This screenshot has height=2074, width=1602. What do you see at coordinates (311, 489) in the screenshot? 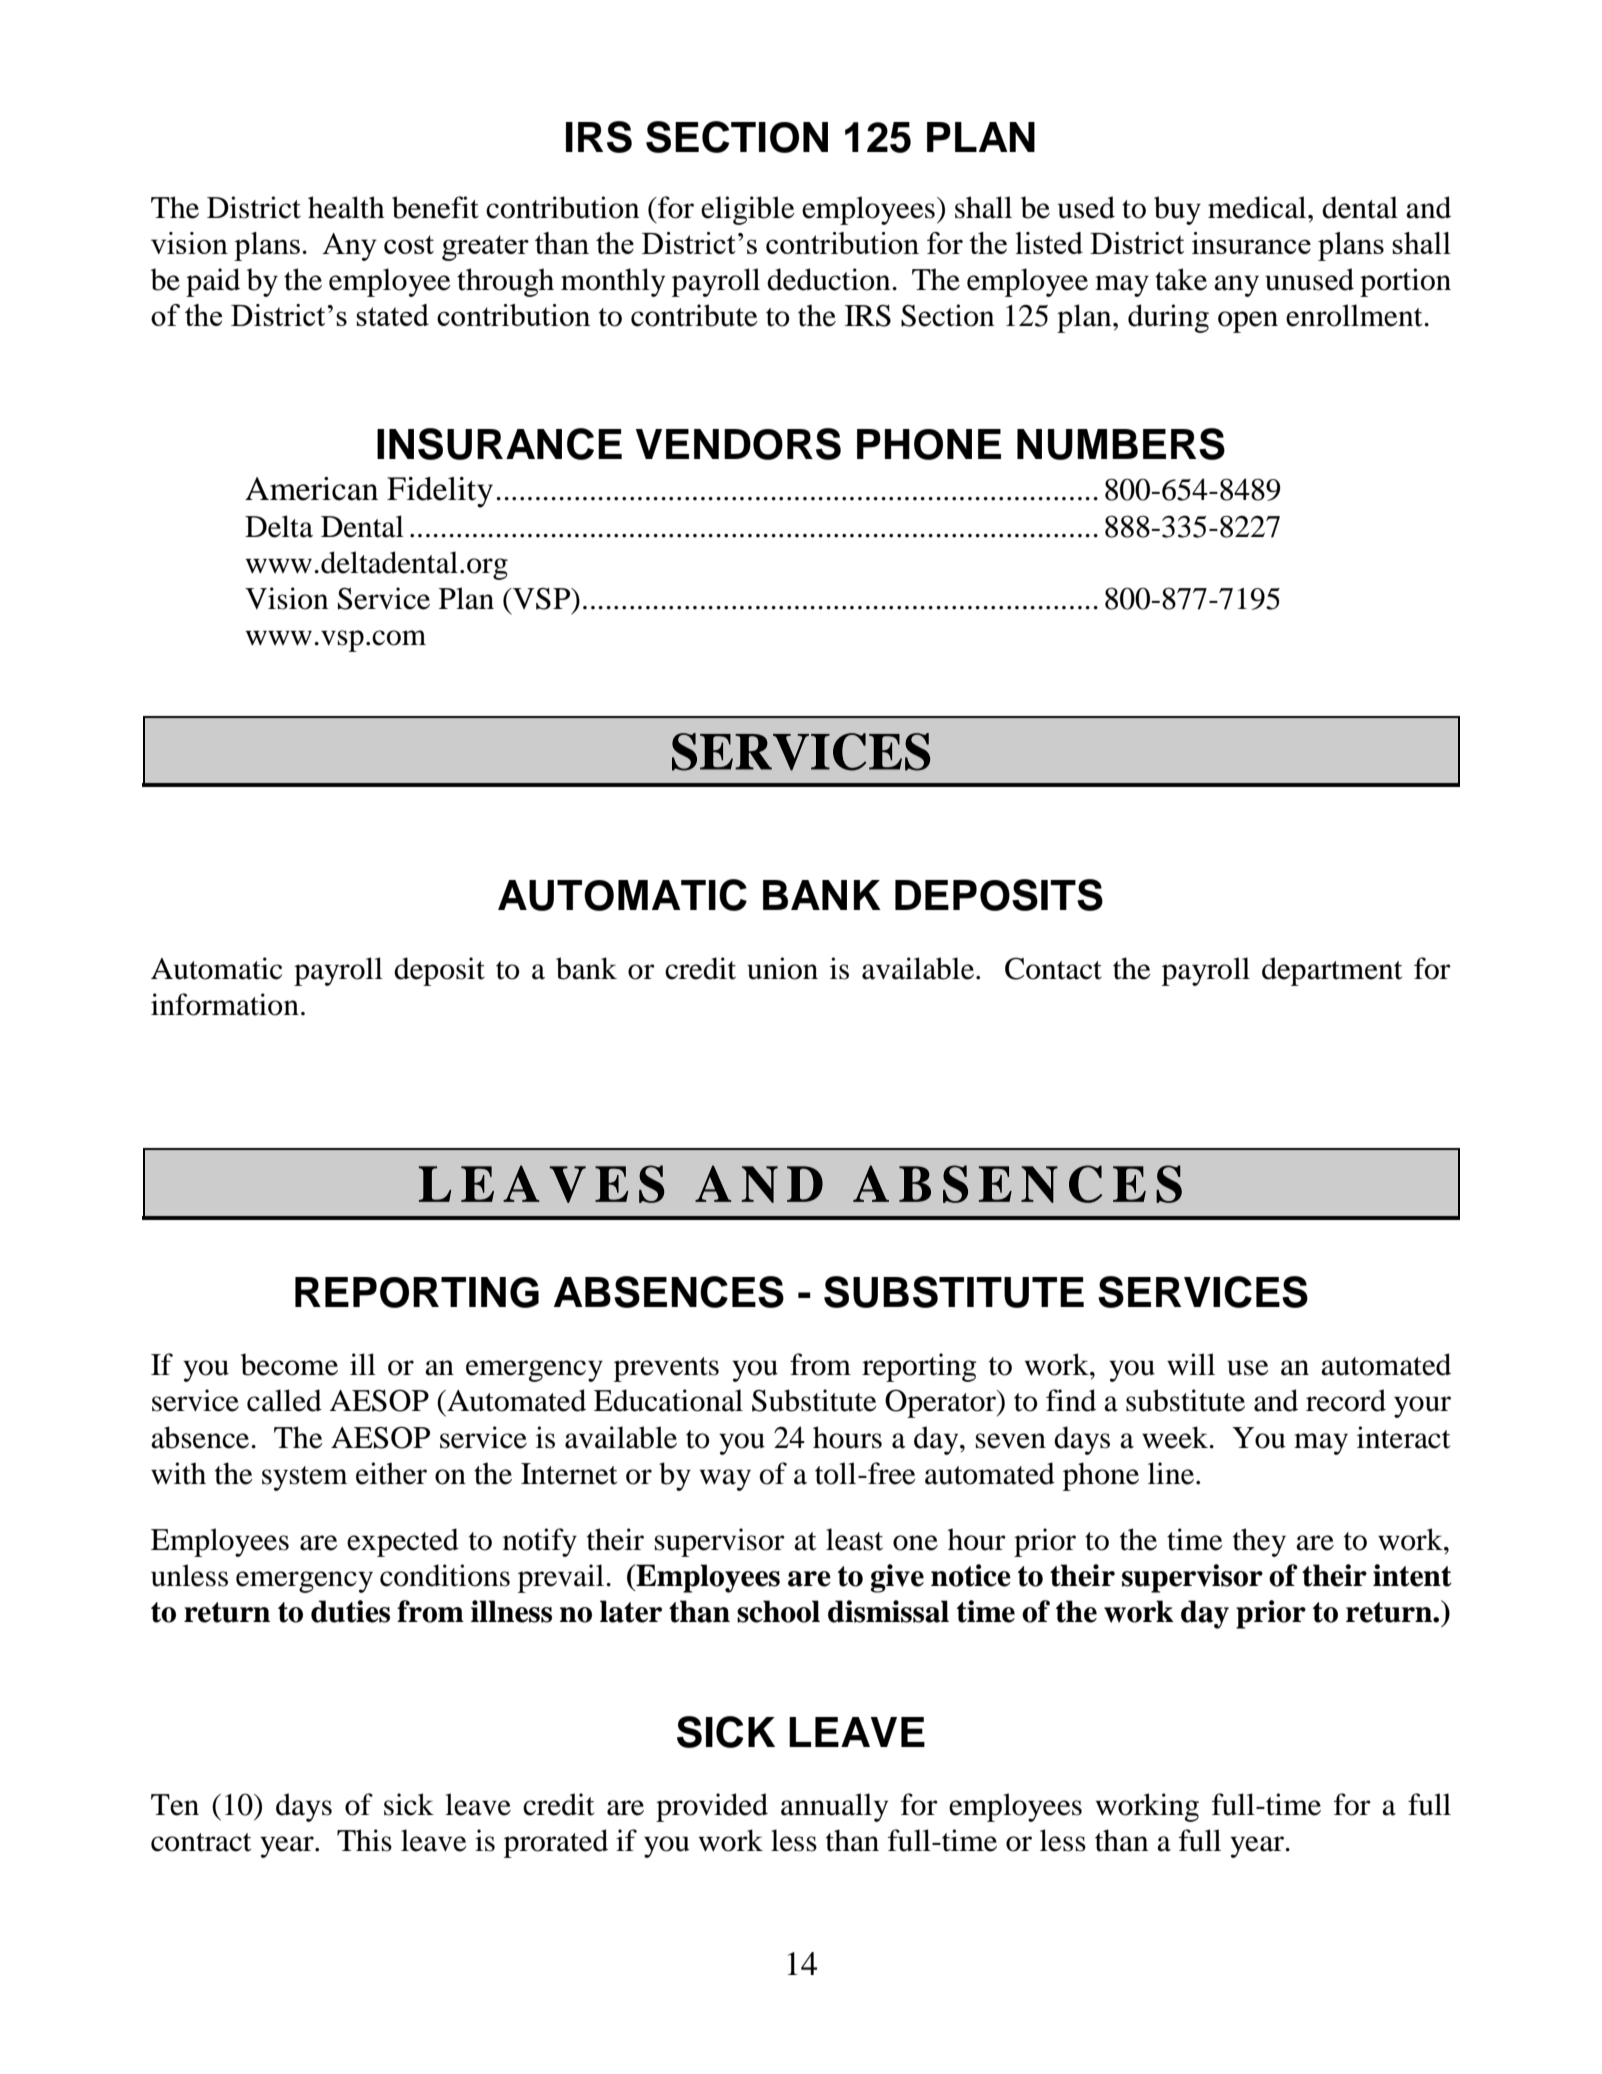
I see `American` at bounding box center [311, 489].
